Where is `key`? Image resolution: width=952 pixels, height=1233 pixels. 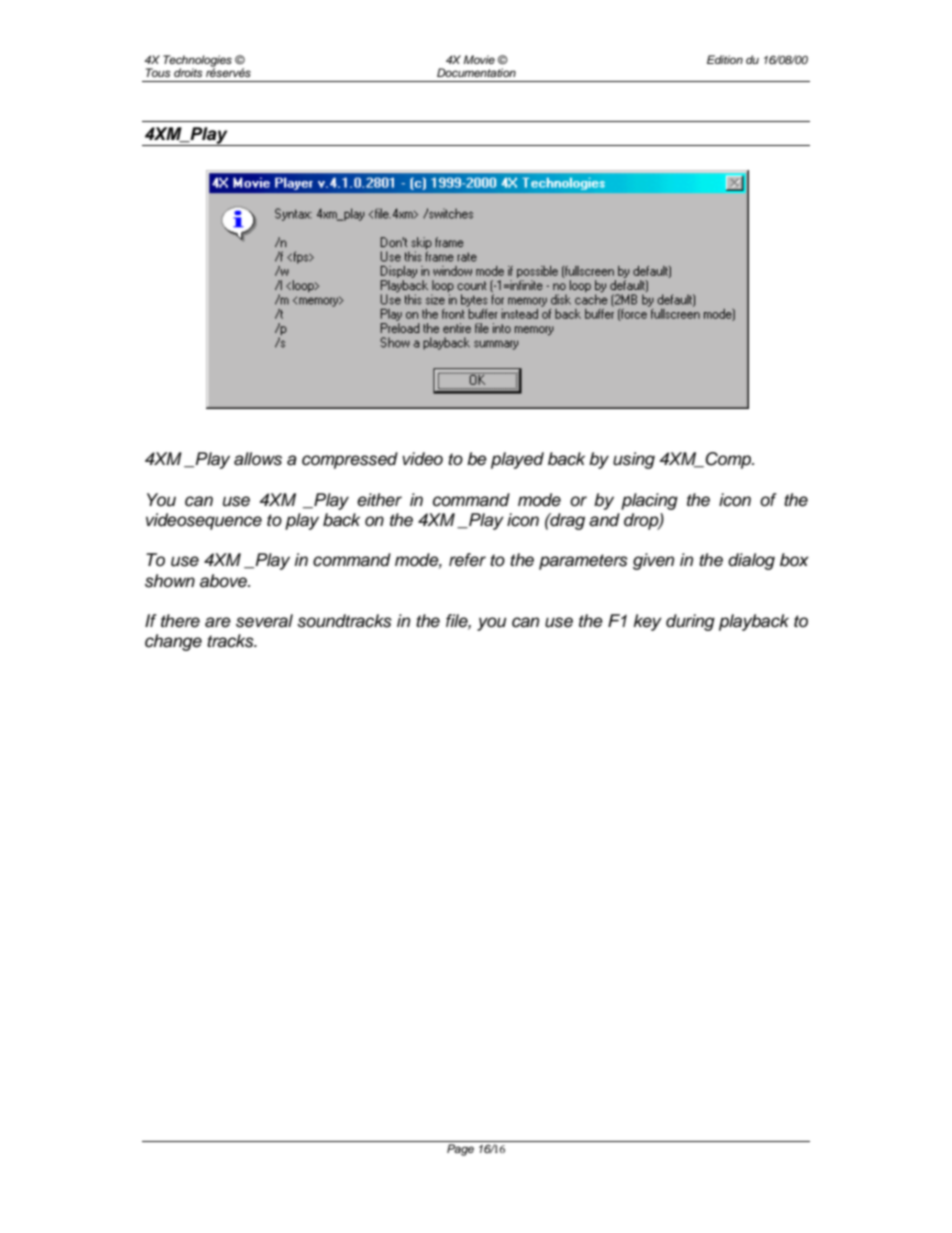 key is located at coordinates (648, 622).
